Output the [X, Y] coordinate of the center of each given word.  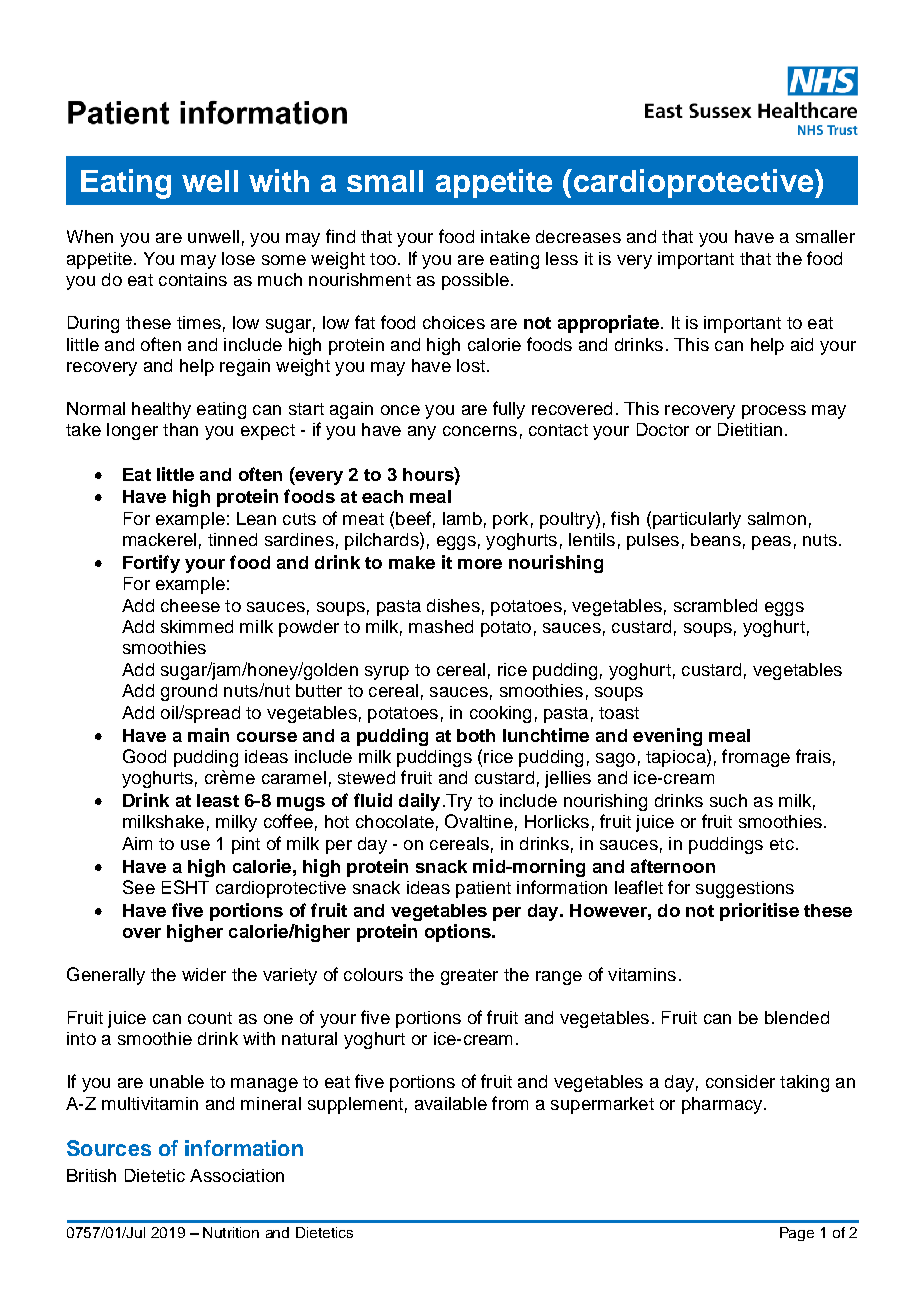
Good [144, 756]
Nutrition [231, 1232]
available [451, 1103]
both [476, 735]
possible [475, 281]
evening [667, 737]
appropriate [608, 324]
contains [193, 279]
